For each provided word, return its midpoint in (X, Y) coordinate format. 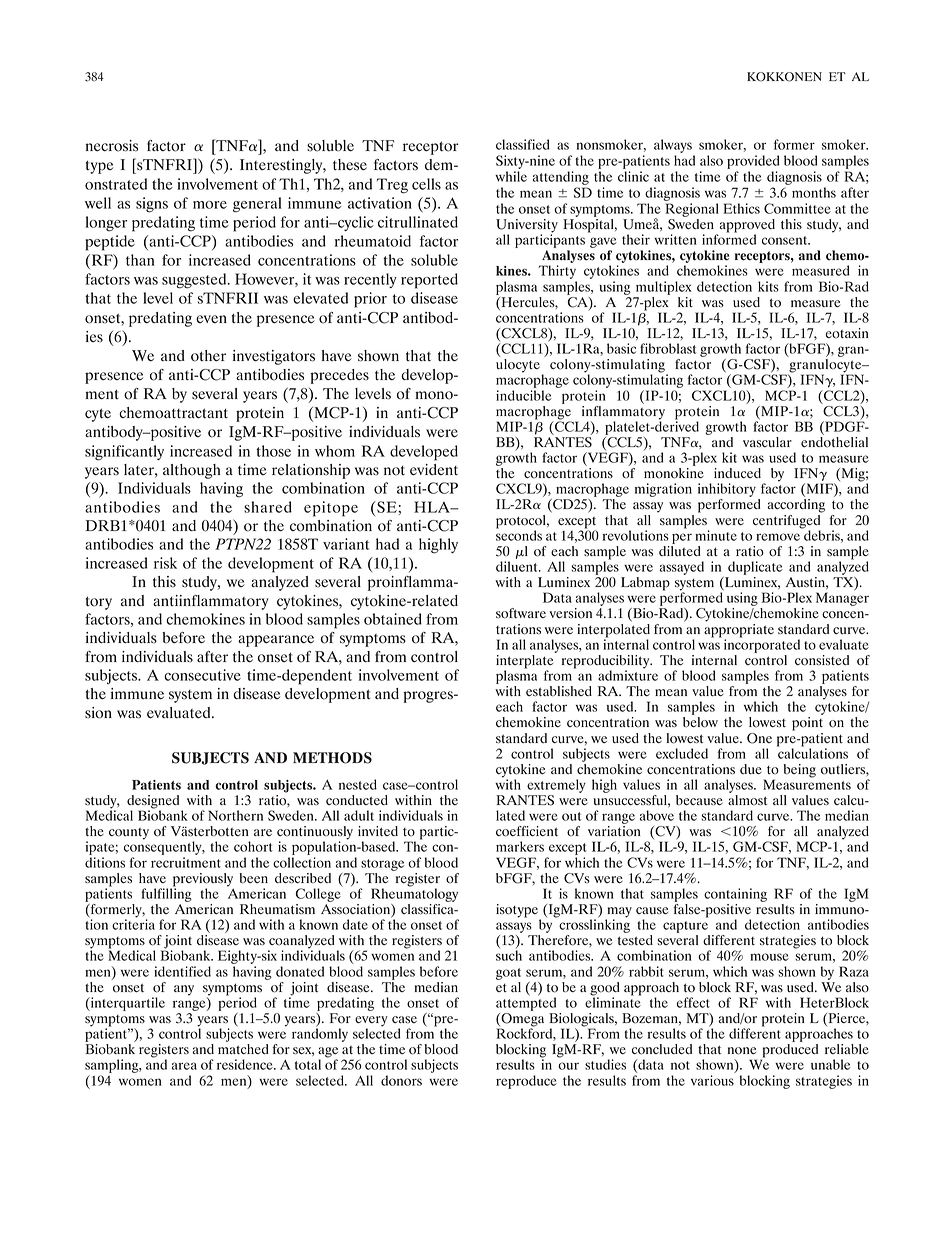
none (742, 1051)
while (511, 176)
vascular (767, 442)
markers (520, 846)
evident (434, 470)
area (184, 1066)
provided (753, 162)
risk (165, 563)
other (208, 356)
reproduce (526, 1082)
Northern (235, 815)
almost (747, 799)
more (210, 205)
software (521, 613)
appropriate (739, 630)
